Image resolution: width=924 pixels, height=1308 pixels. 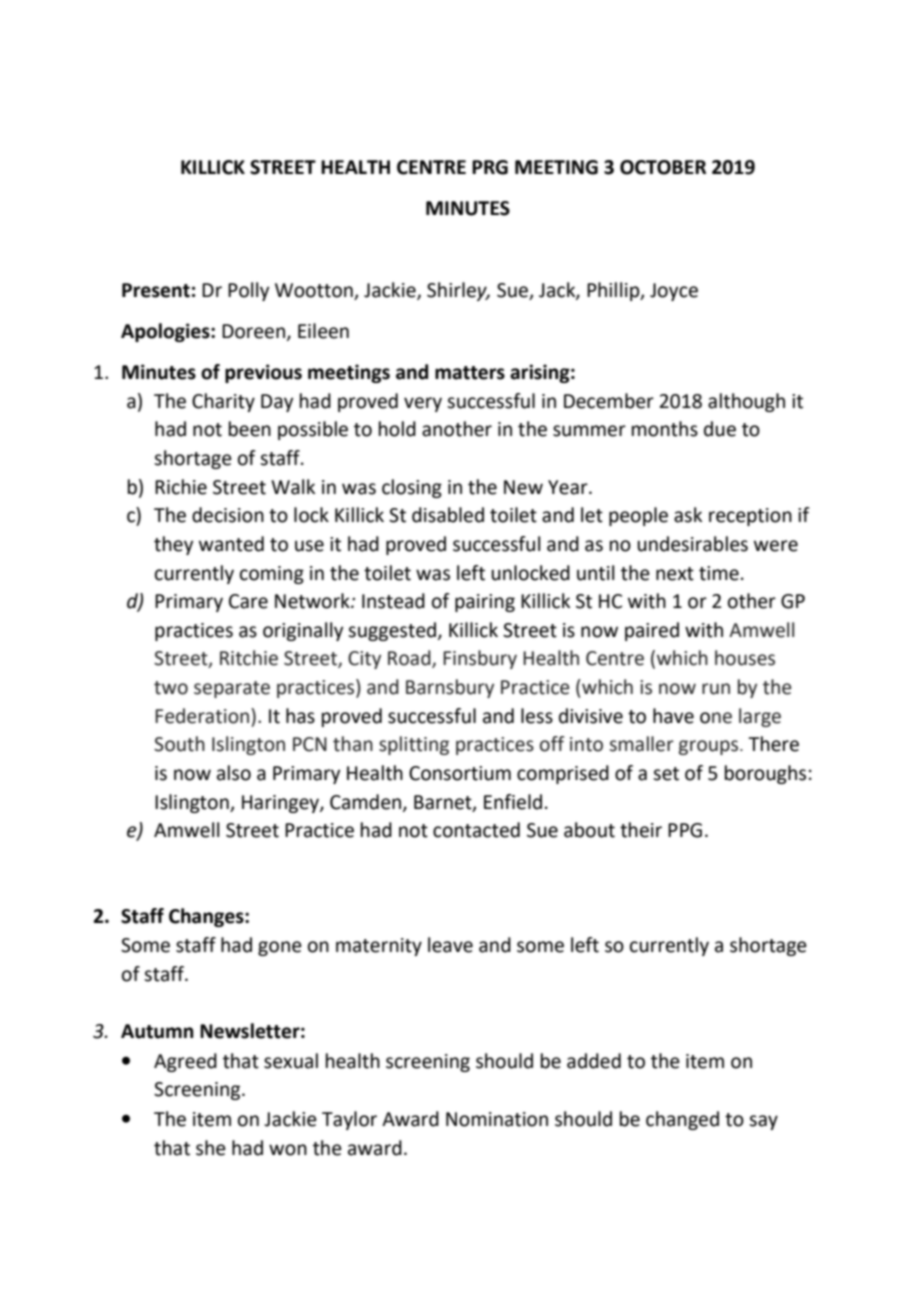 I want to click on Ritchie, so click(x=249, y=658).
